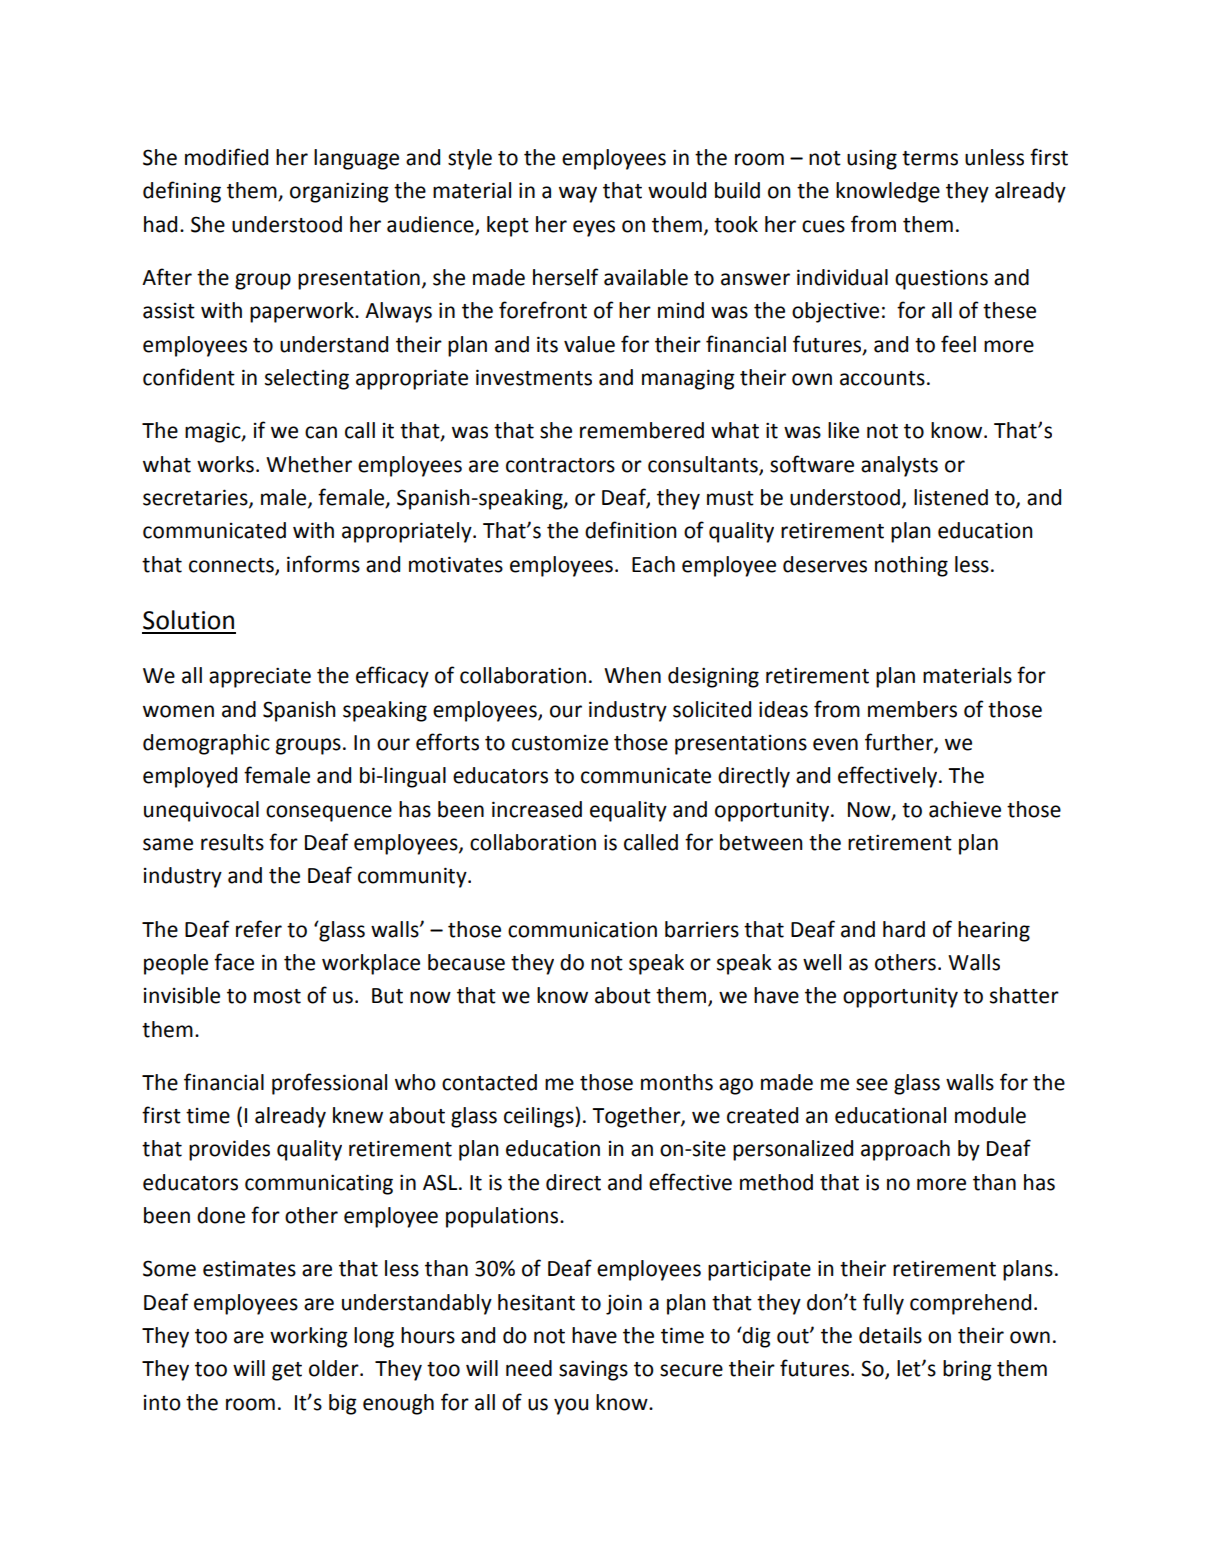 The height and width of the screenshot is (1568, 1212). I want to click on nothing, so click(911, 566).
